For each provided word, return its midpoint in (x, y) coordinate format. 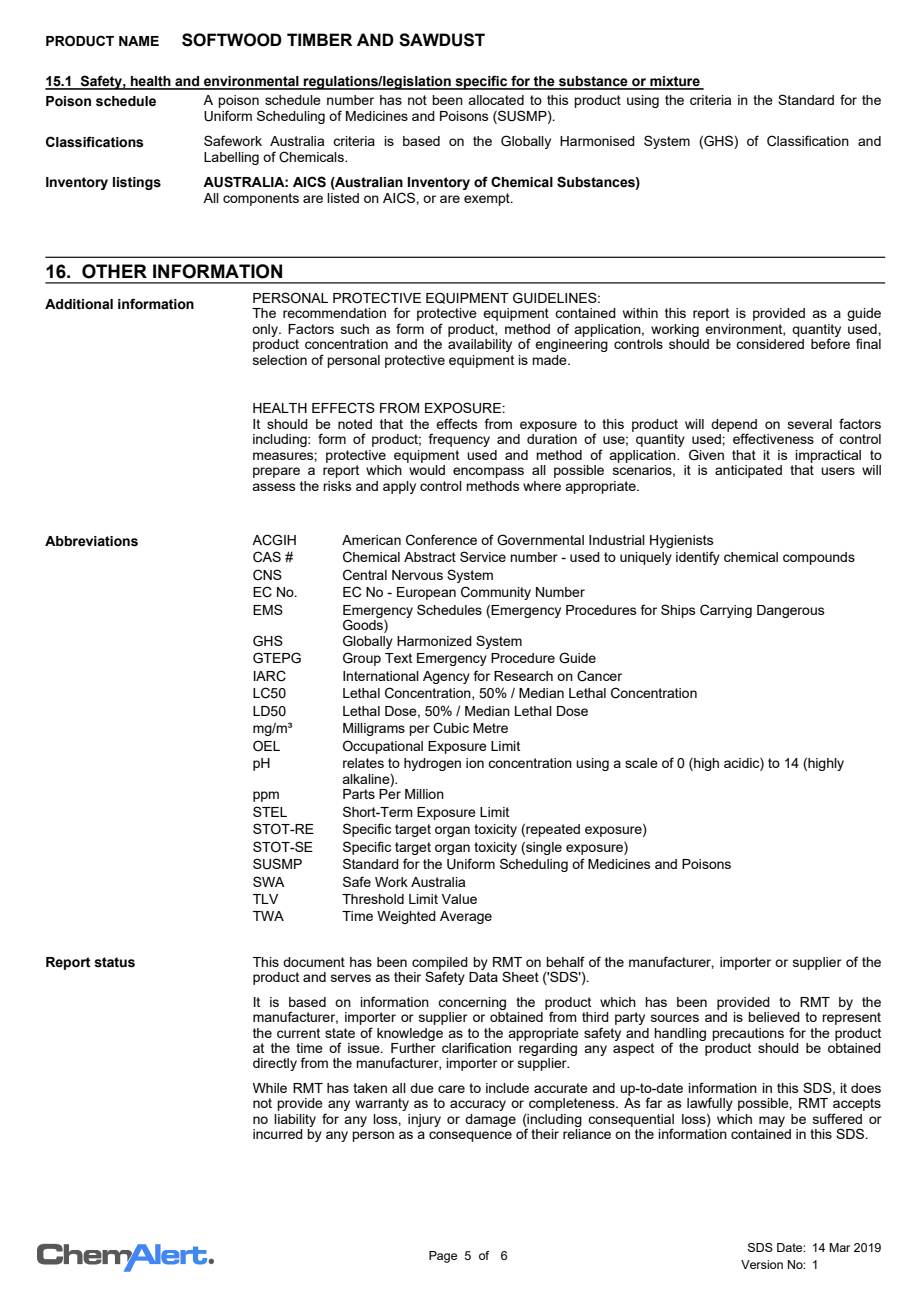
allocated (496, 100)
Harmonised (597, 141)
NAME (139, 41)
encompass (488, 472)
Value (459, 899)
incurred (278, 1134)
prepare (276, 472)
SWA (269, 881)
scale (641, 763)
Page (443, 1257)
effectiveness (773, 438)
